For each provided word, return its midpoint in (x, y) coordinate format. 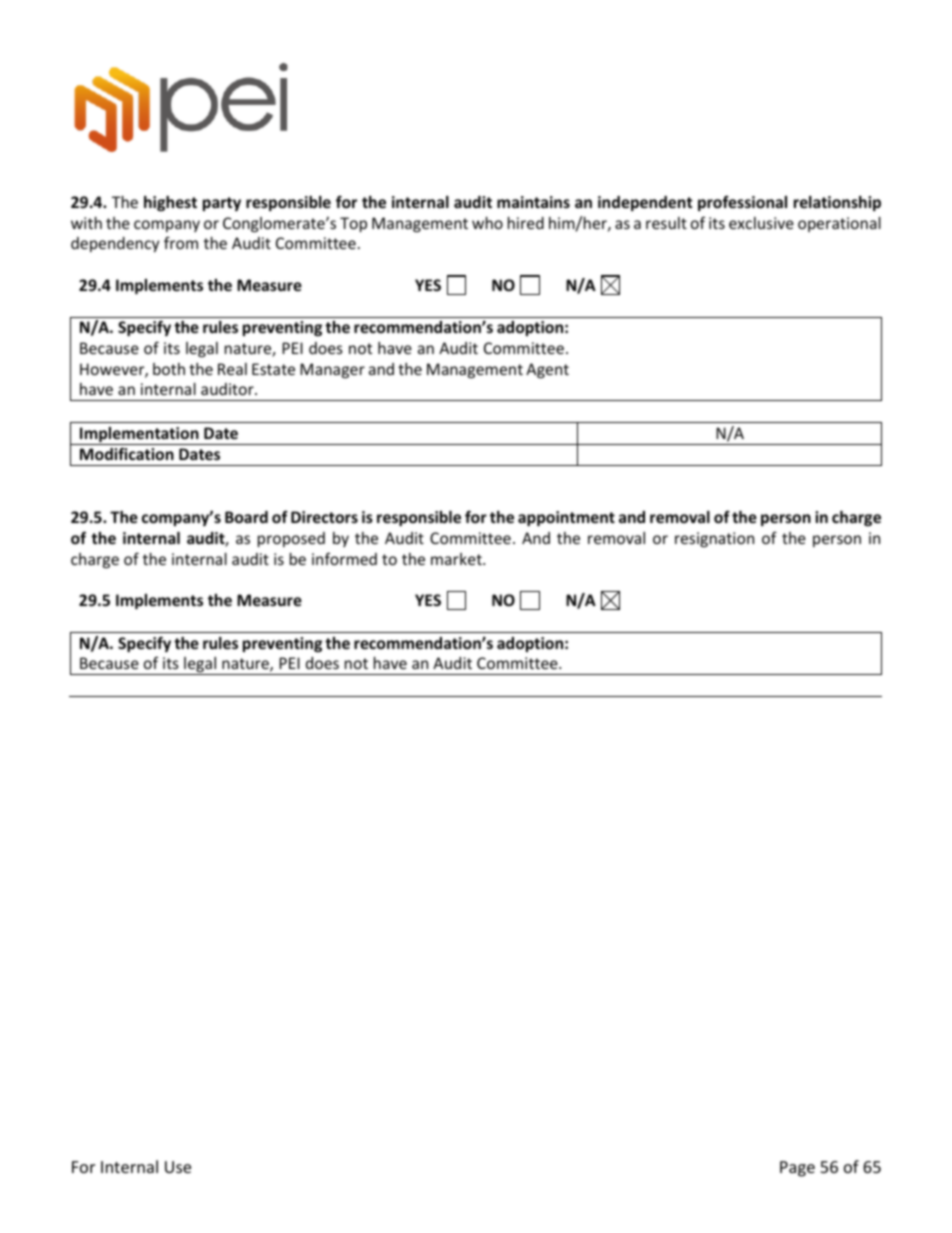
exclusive (761, 223)
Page (797, 1169)
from (181, 242)
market (457, 559)
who (487, 223)
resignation (714, 539)
